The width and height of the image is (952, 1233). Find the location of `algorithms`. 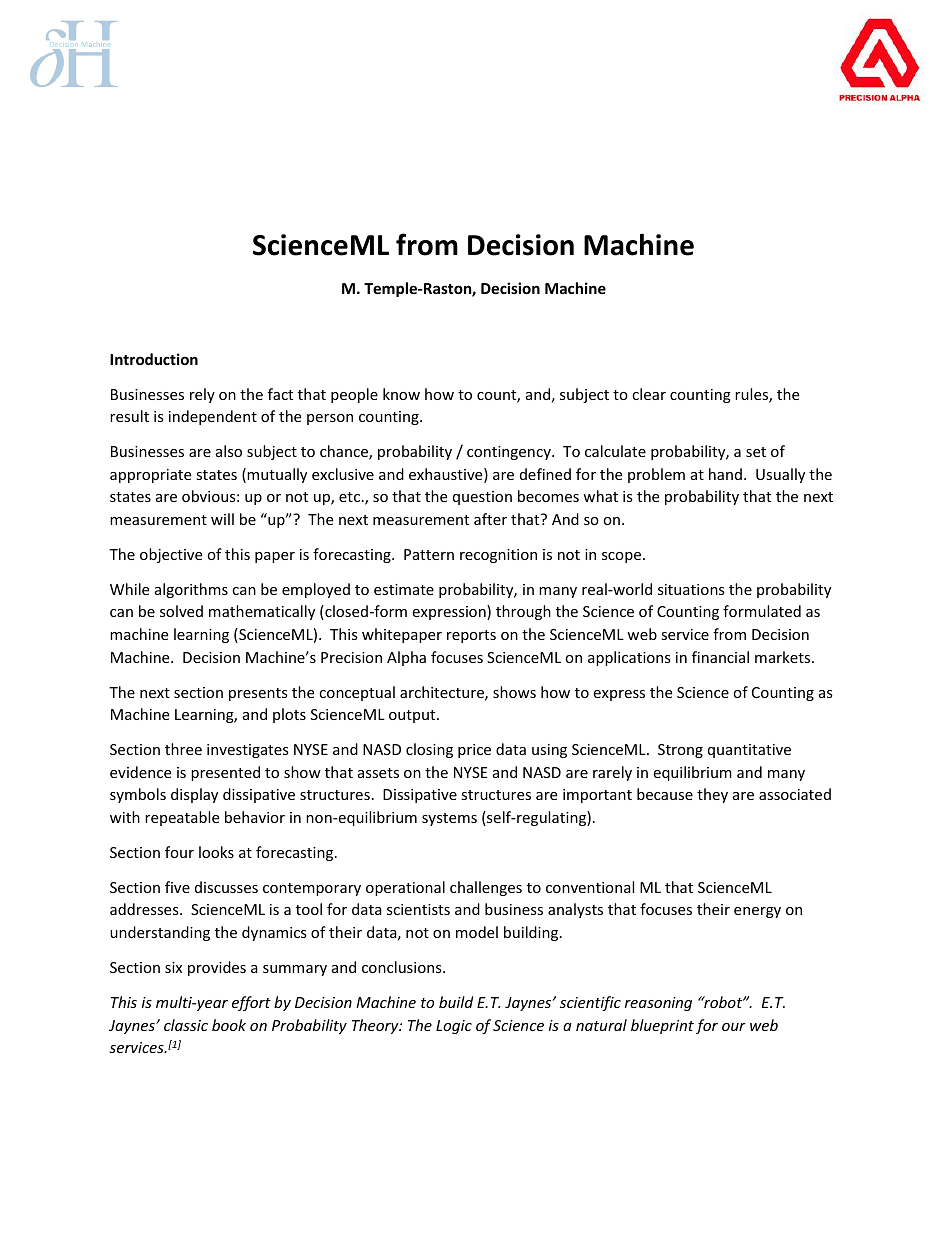

algorithms is located at coordinates (191, 590).
